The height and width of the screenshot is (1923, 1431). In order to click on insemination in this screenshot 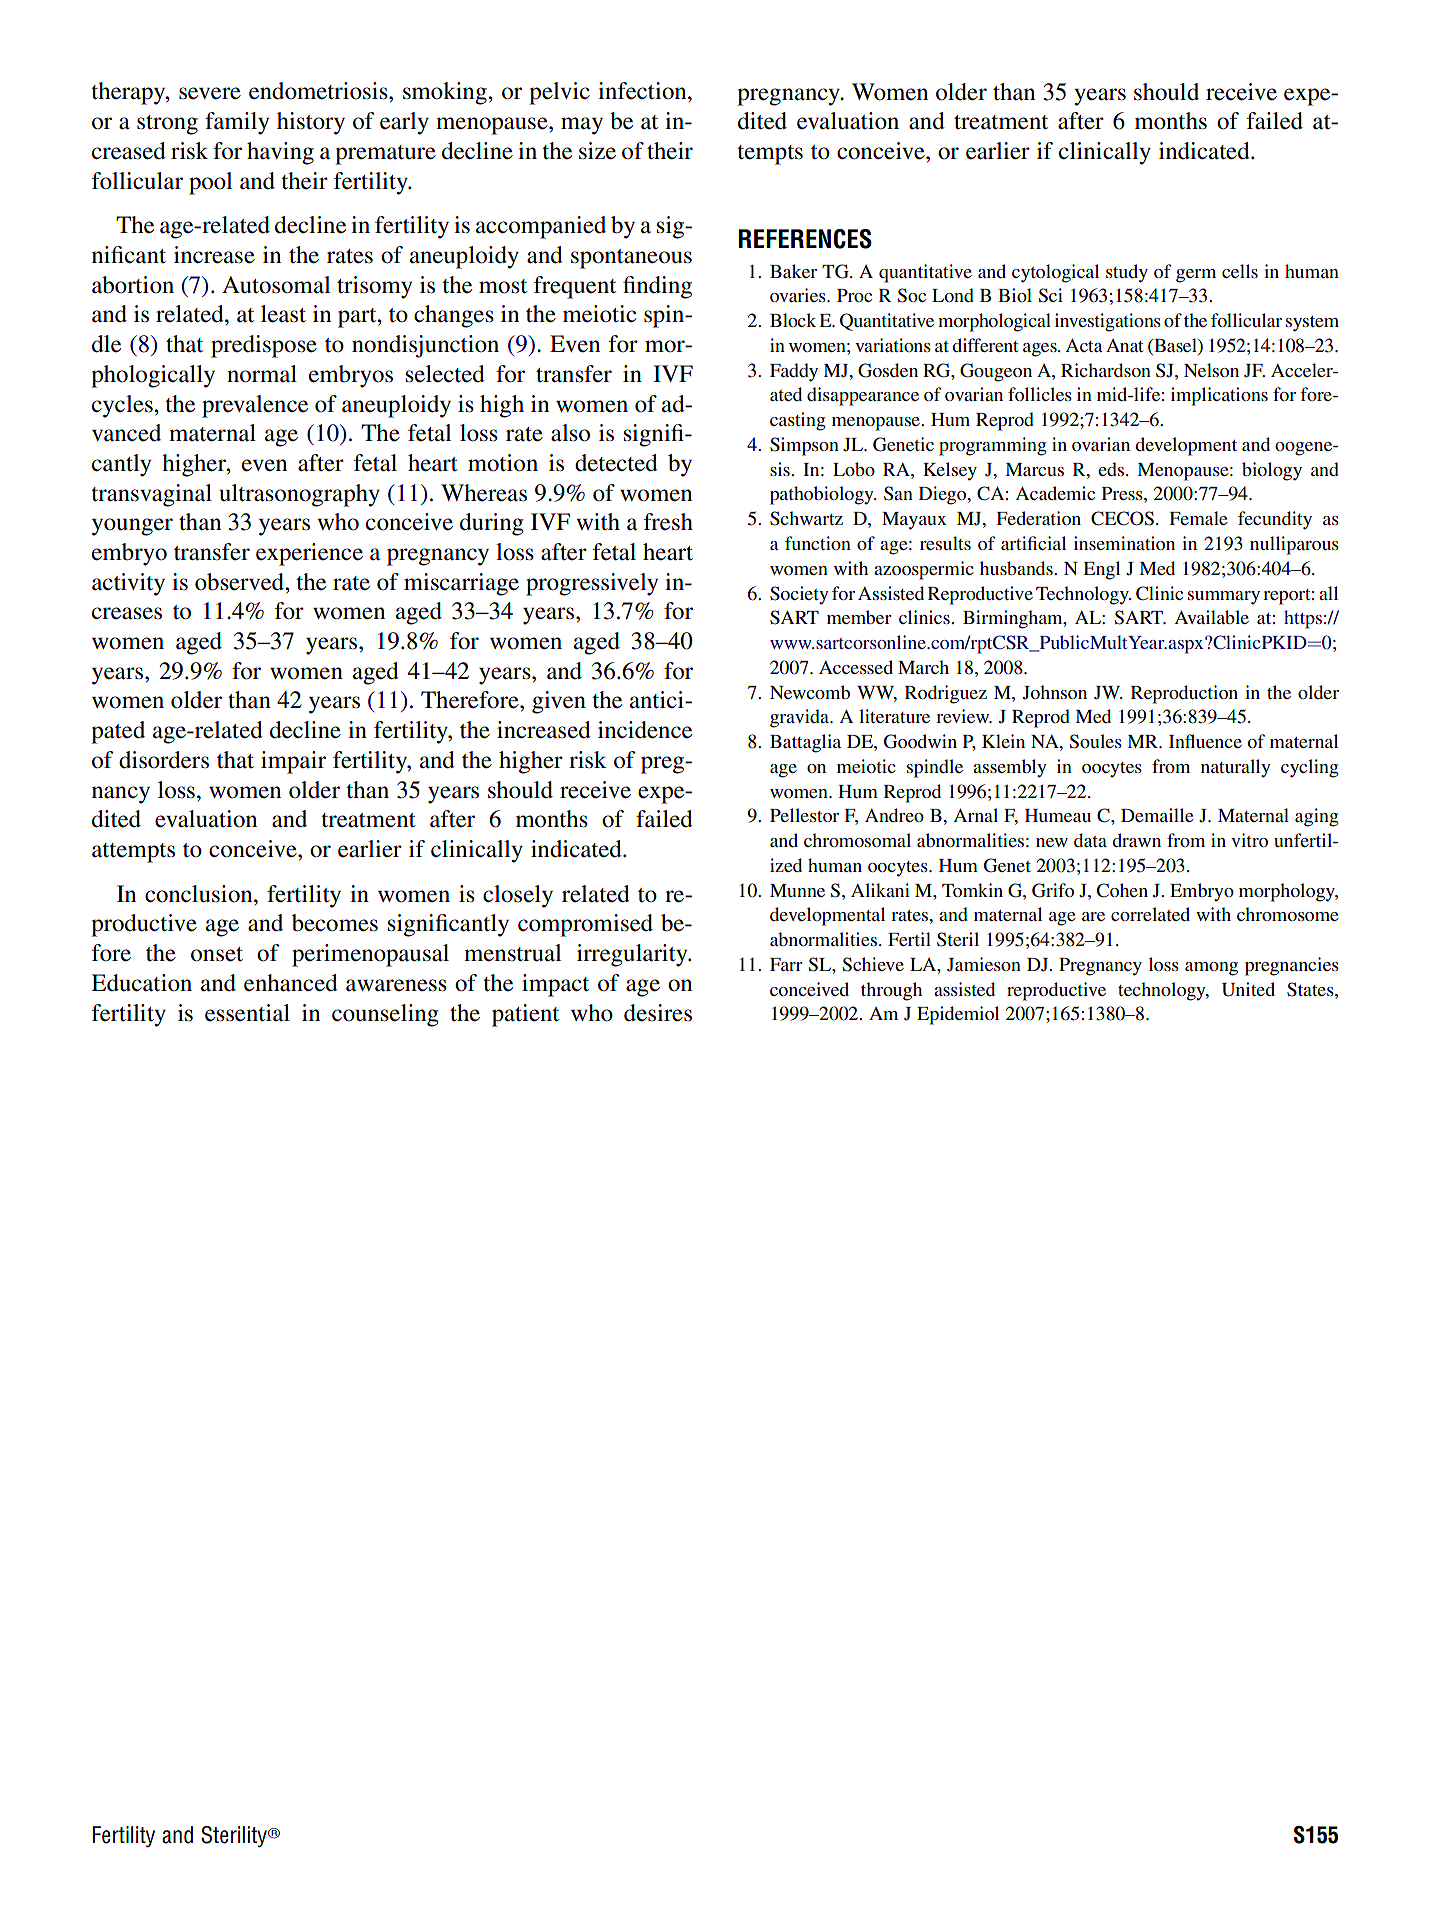, I will do `click(1124, 543)`.
